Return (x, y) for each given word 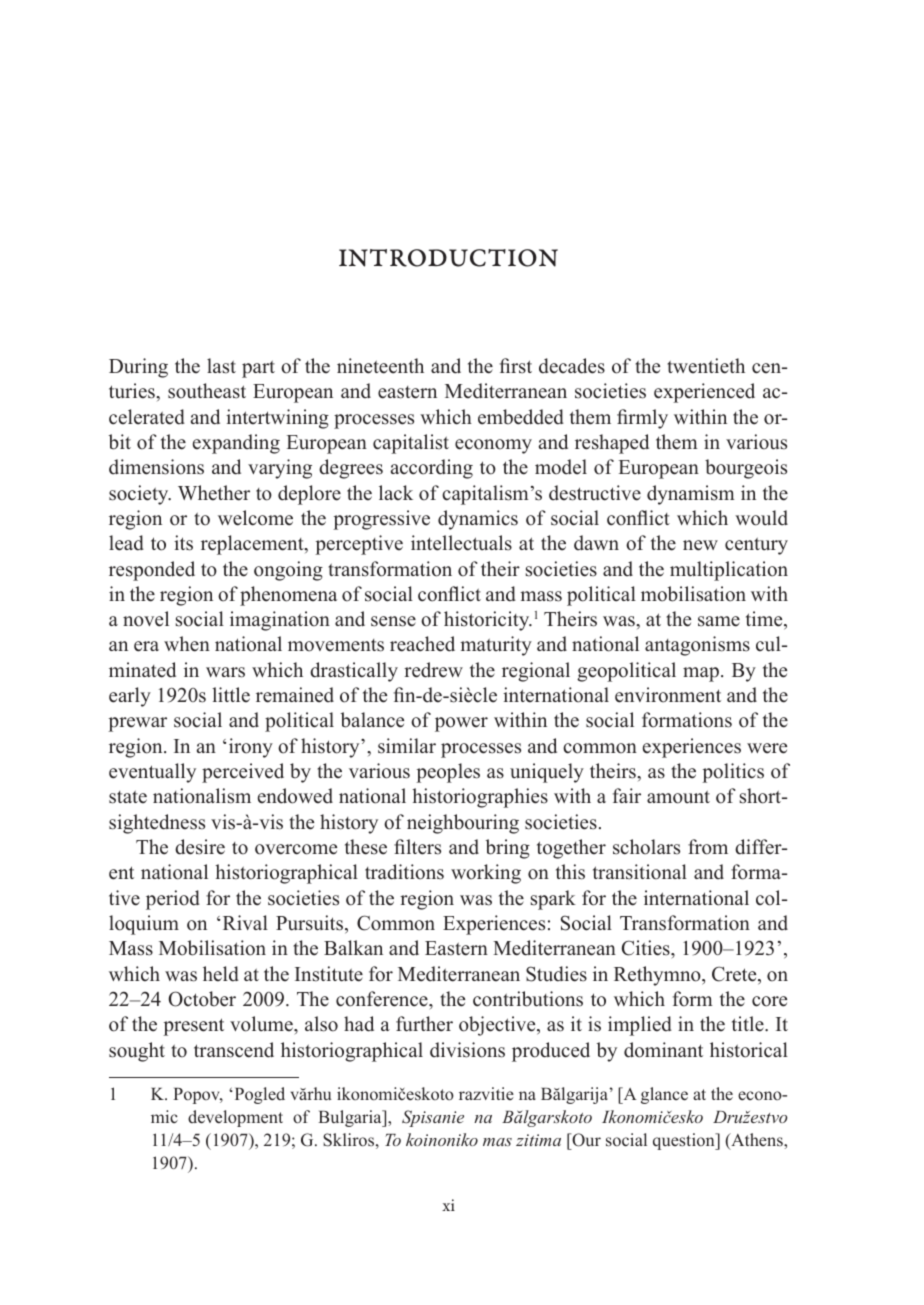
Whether (214, 493)
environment (668, 695)
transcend (234, 1050)
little (231, 695)
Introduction (448, 258)
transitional (640, 872)
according (432, 469)
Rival (245, 922)
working (486, 874)
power (461, 724)
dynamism (691, 495)
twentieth (706, 366)
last (221, 366)
